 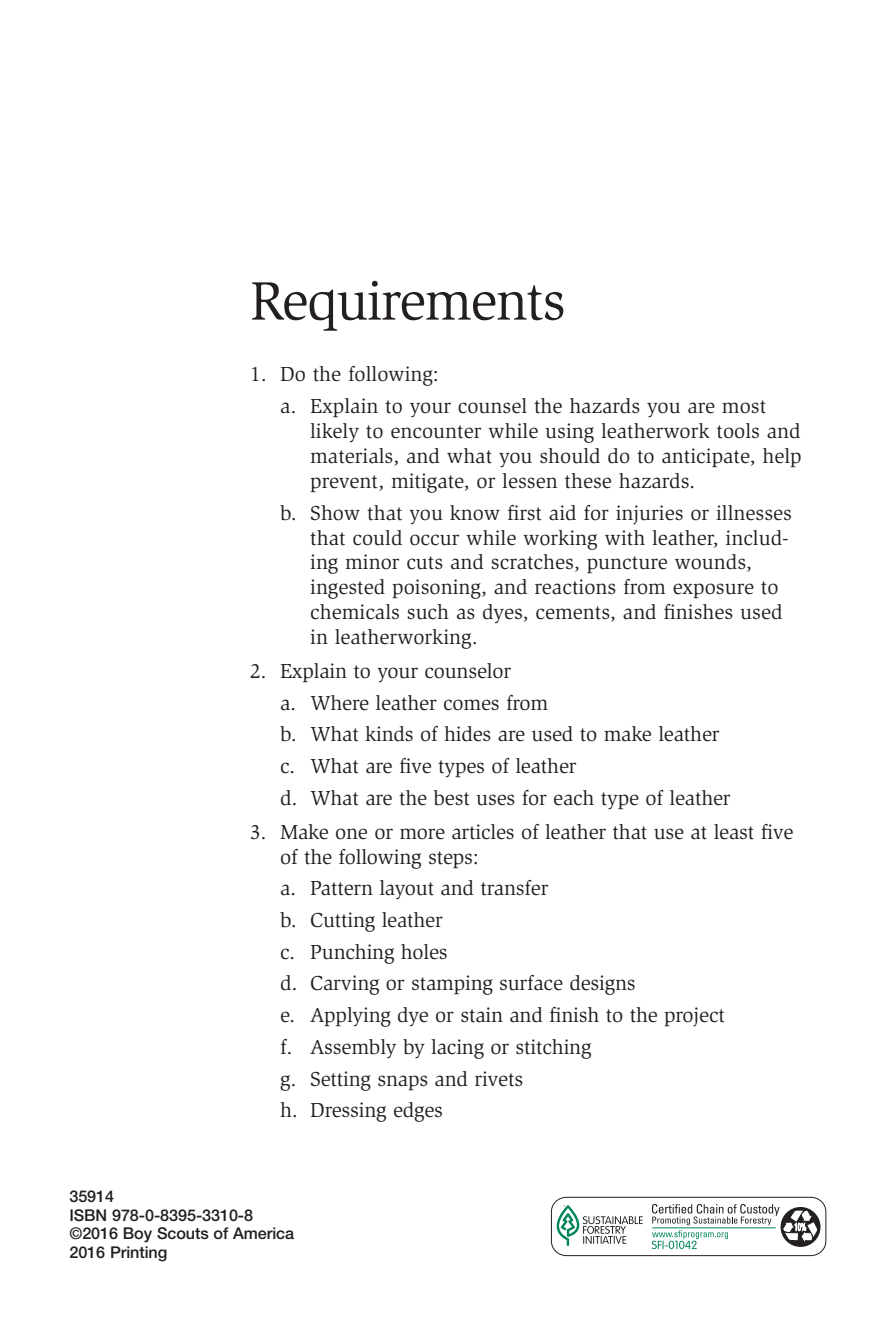 What do you see at coordinates (408, 306) in the image?
I see `Requirements` at bounding box center [408, 306].
